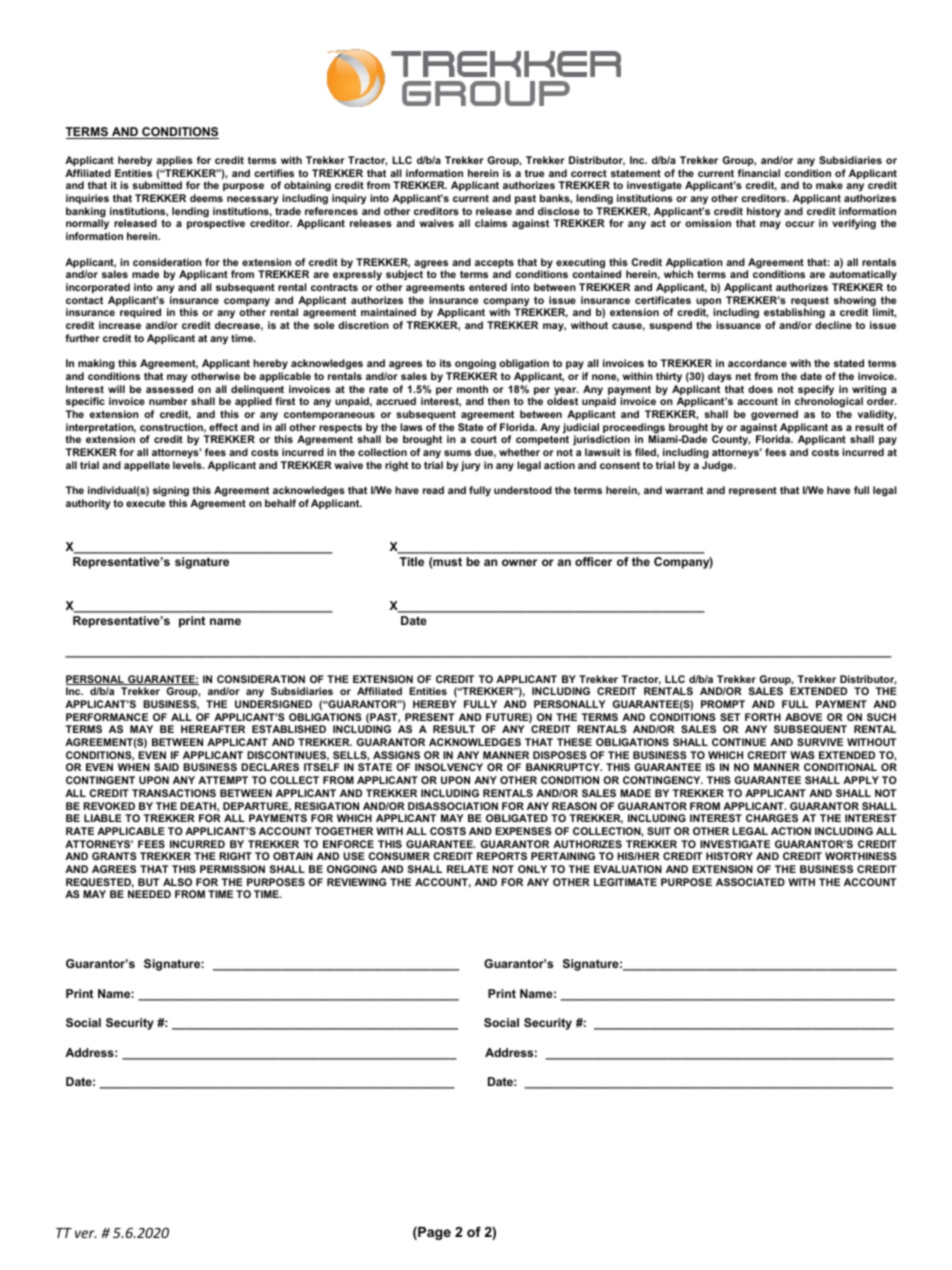 This screenshot has width=952, height=1270. I want to click on execute, so click(145, 503).
